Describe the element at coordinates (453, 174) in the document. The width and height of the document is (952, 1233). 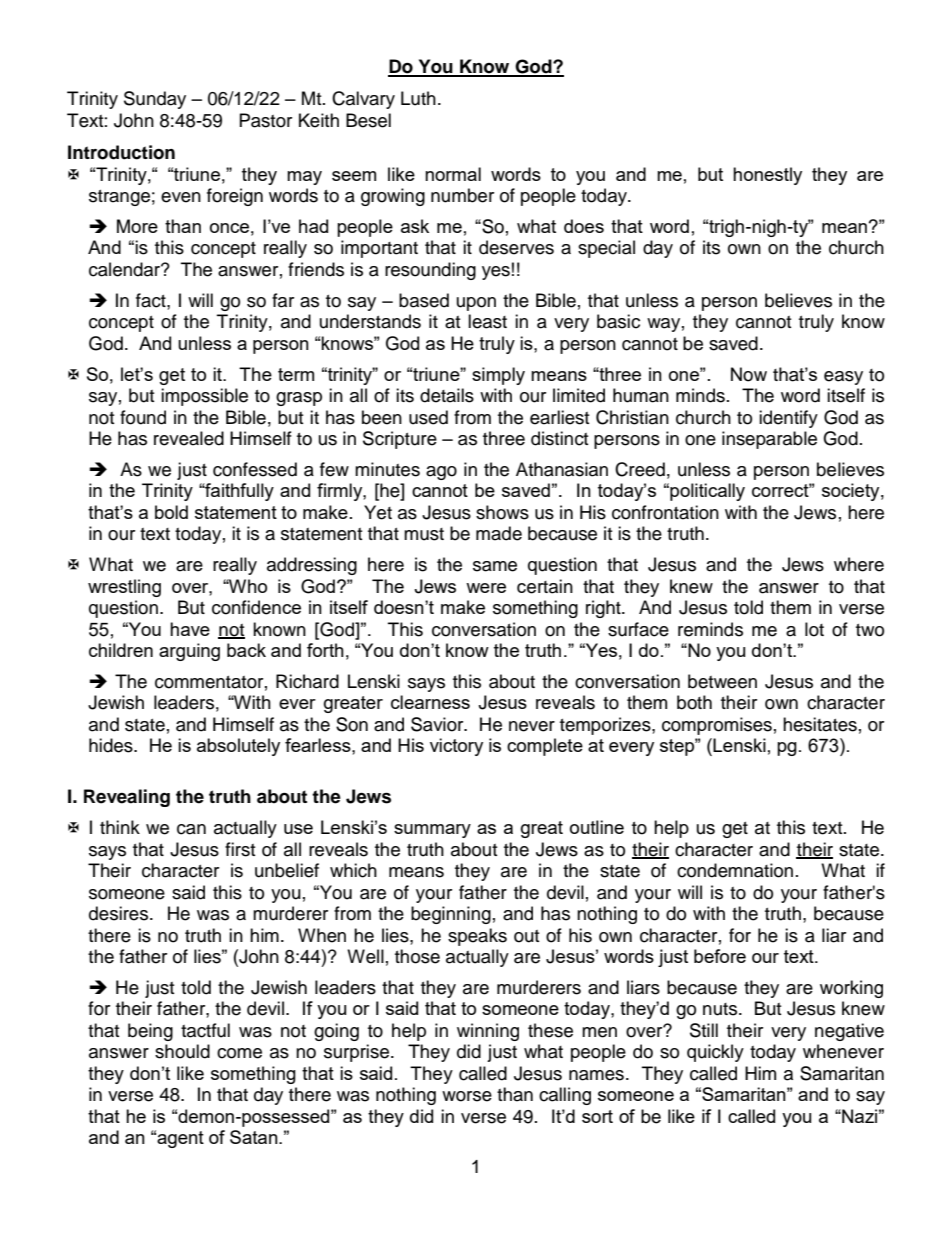
I see `normal` at that location.
